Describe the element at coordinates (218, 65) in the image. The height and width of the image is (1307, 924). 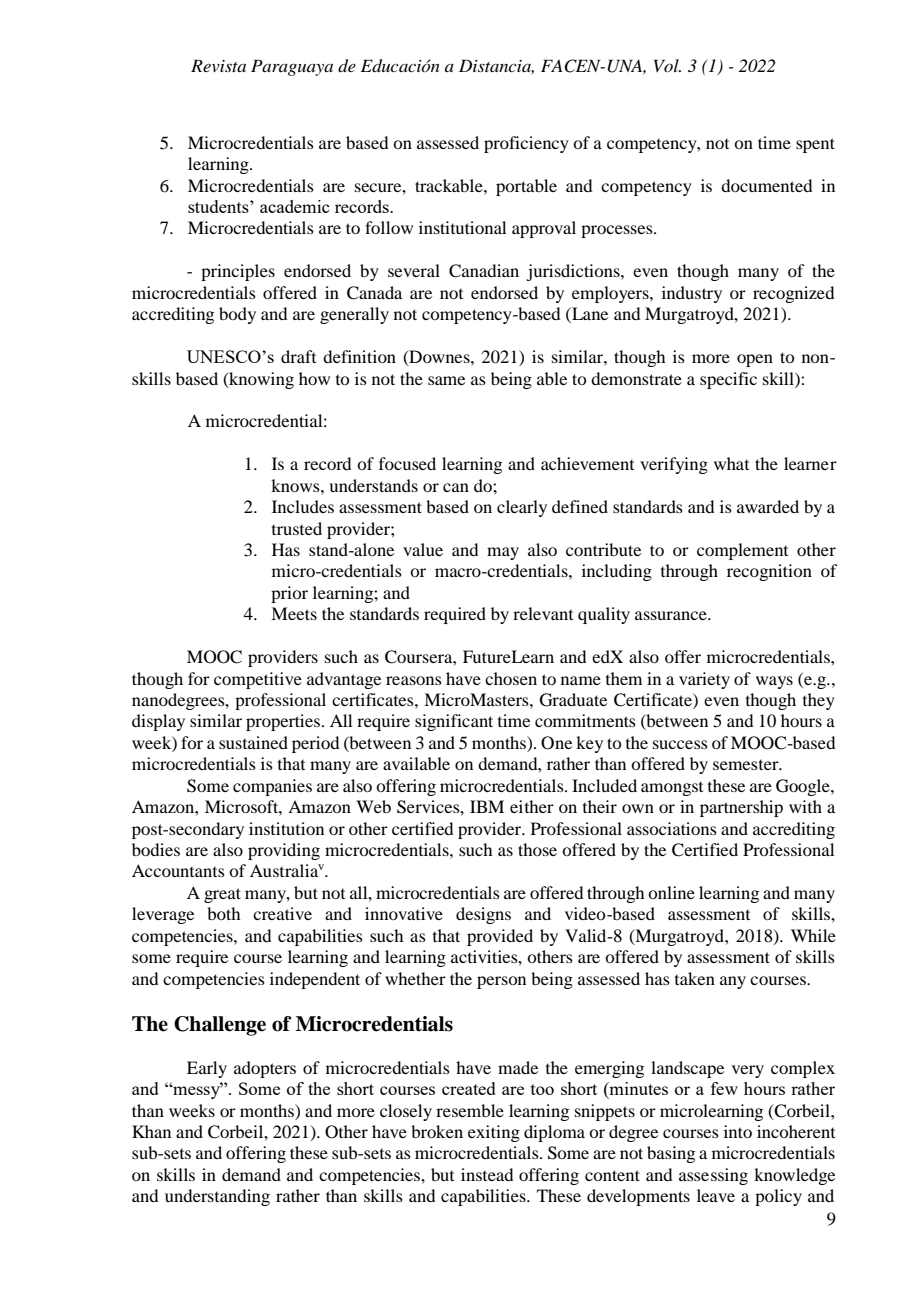
I see `Revista` at that location.
